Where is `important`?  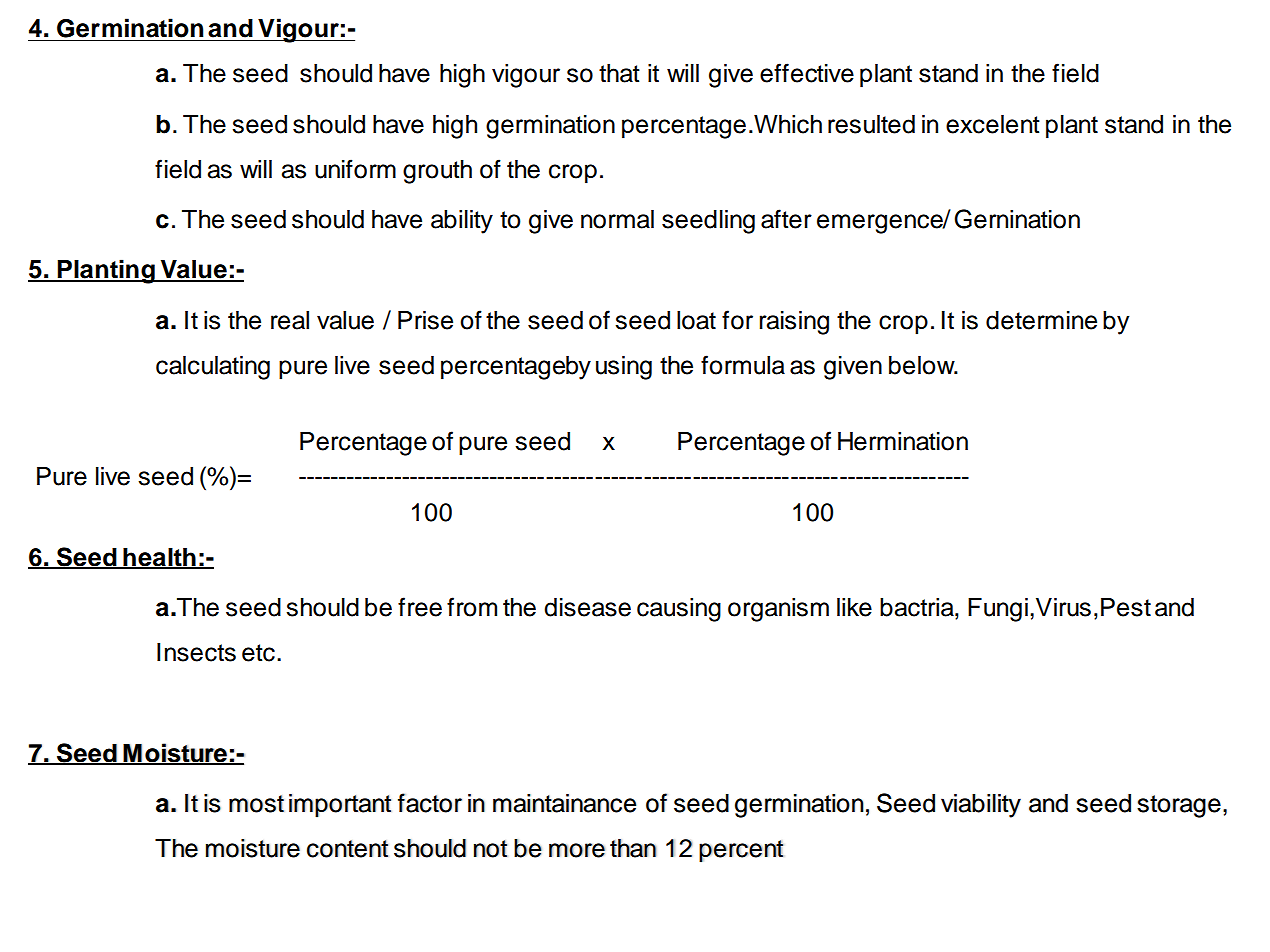
important is located at coordinates (340, 806).
